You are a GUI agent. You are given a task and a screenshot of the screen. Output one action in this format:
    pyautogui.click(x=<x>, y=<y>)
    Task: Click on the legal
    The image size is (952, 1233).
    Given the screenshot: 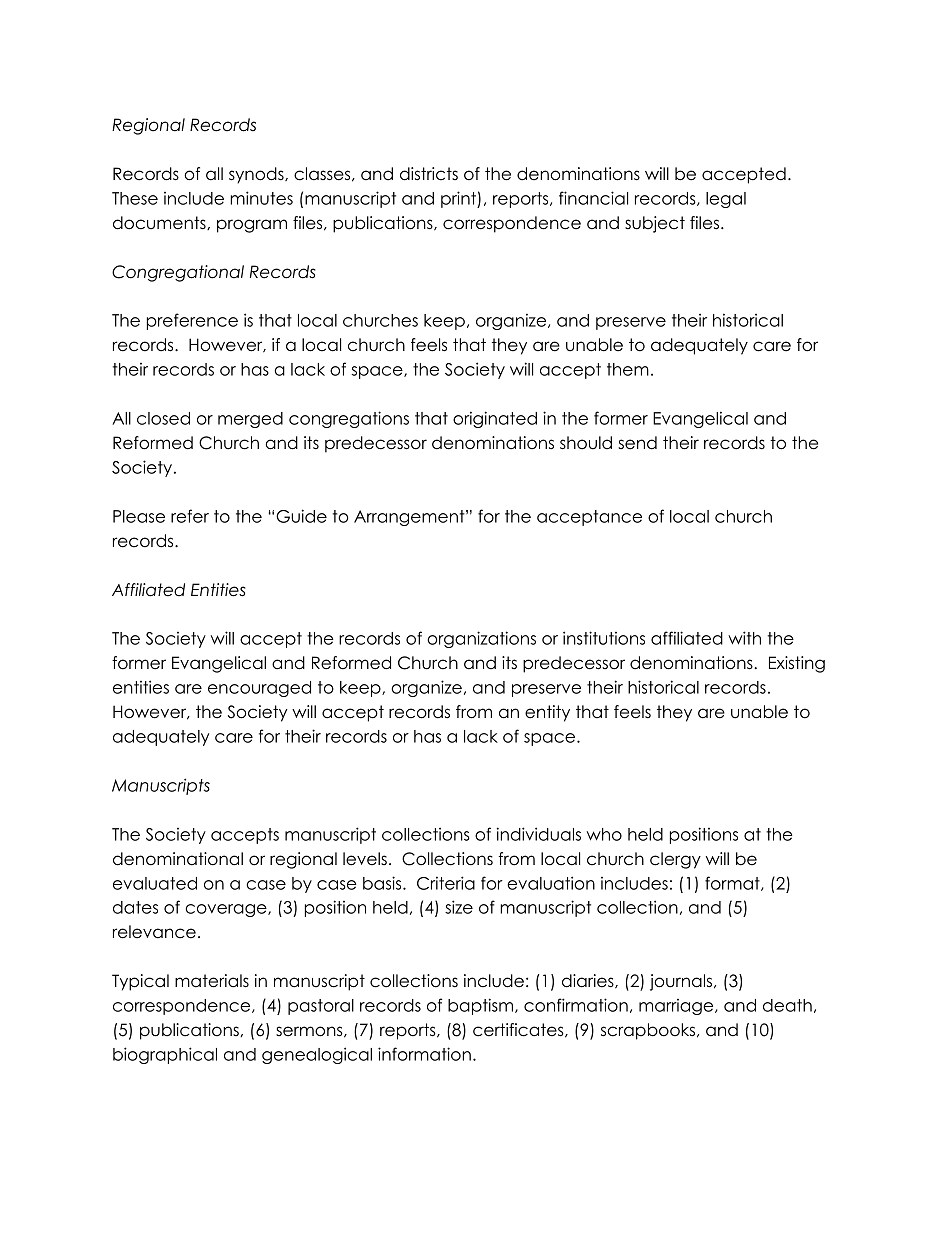 What is the action you would take?
    pyautogui.click(x=726, y=200)
